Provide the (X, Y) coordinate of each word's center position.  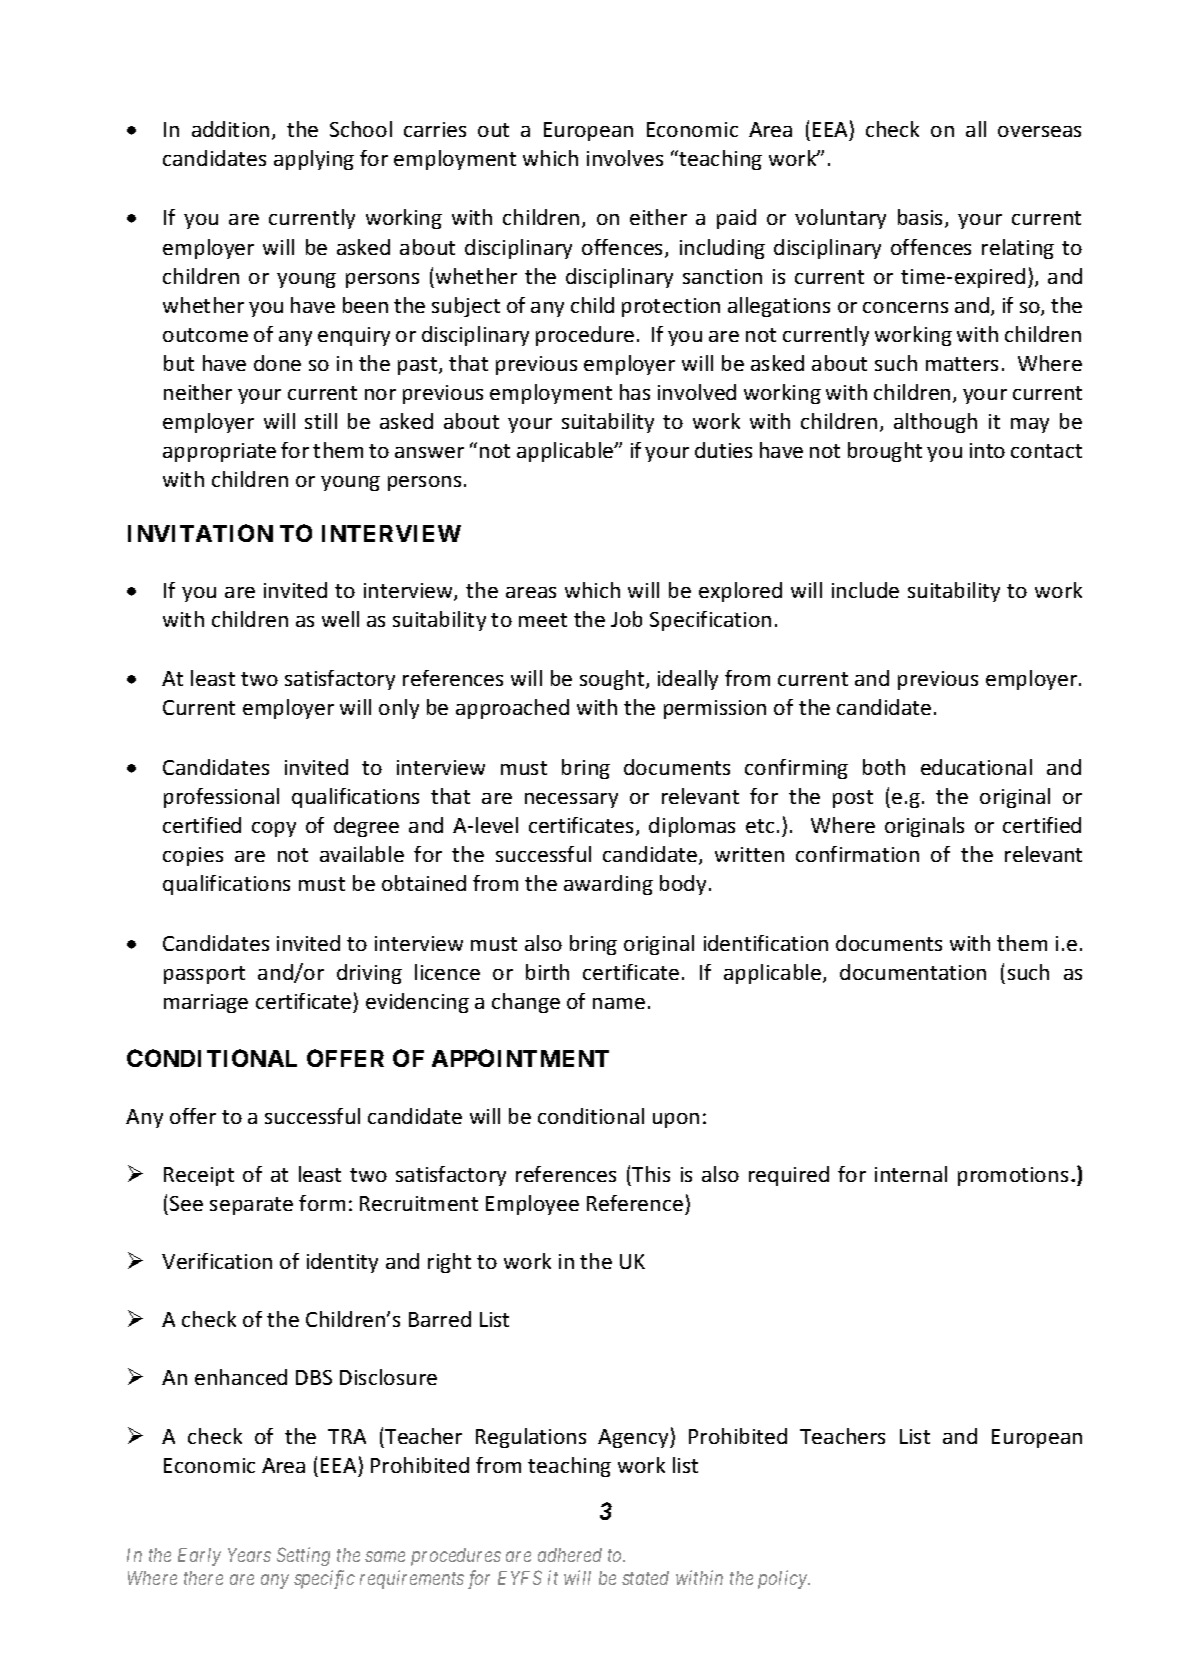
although (935, 423)
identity (342, 1263)
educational (976, 767)
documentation (913, 972)
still (321, 421)
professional (221, 798)
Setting (303, 1556)
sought (613, 680)
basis (922, 218)
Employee (532, 1205)
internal (911, 1174)
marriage (206, 1003)
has (635, 392)
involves (625, 158)
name (619, 1003)
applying (314, 160)
